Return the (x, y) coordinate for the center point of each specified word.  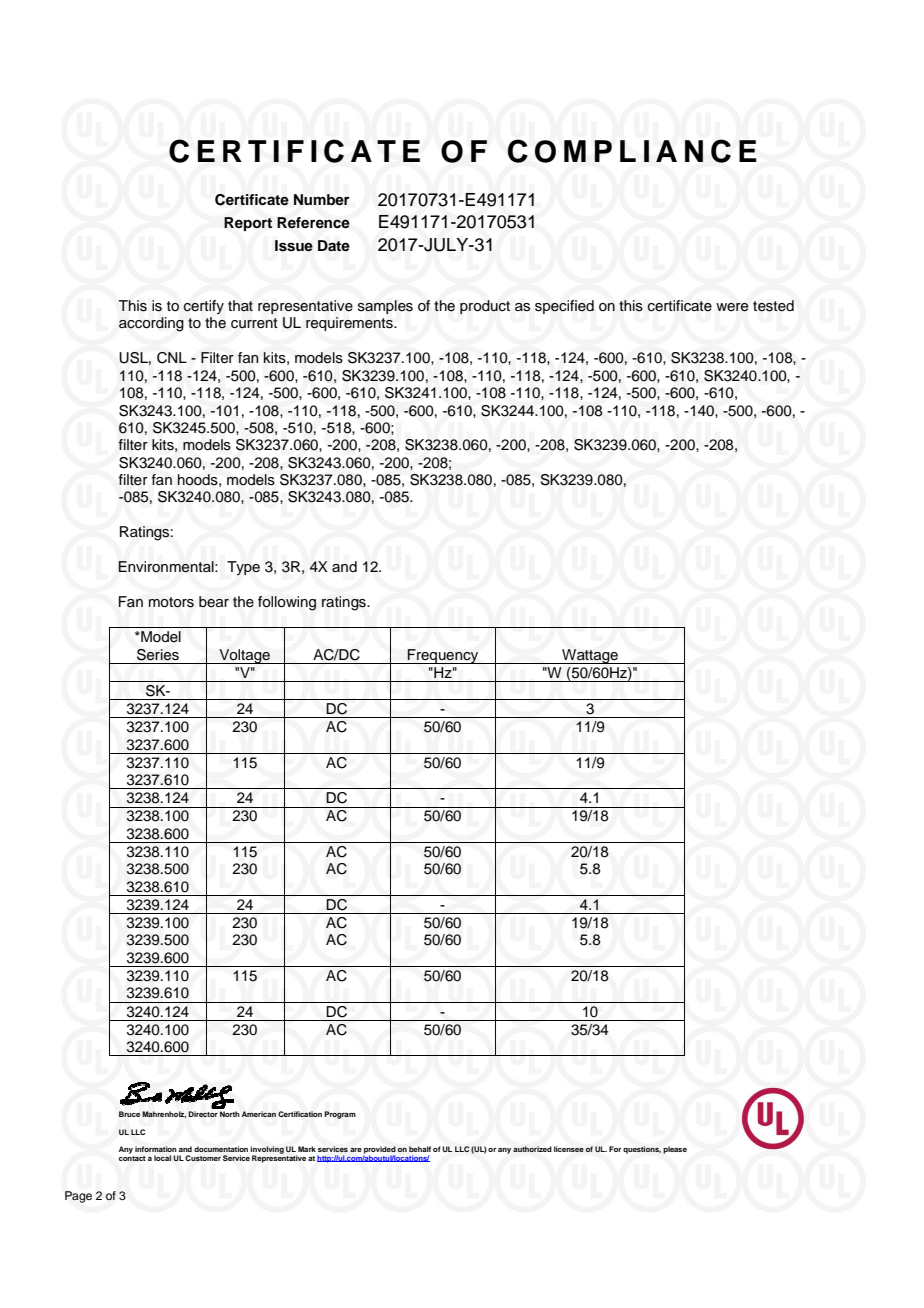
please (675, 1150)
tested (773, 306)
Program (340, 1115)
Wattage (590, 656)
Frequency (443, 656)
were (732, 307)
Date (334, 246)
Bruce (129, 1114)
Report (248, 224)
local (162, 1158)
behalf (420, 1149)
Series (158, 655)
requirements (350, 324)
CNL (172, 358)
